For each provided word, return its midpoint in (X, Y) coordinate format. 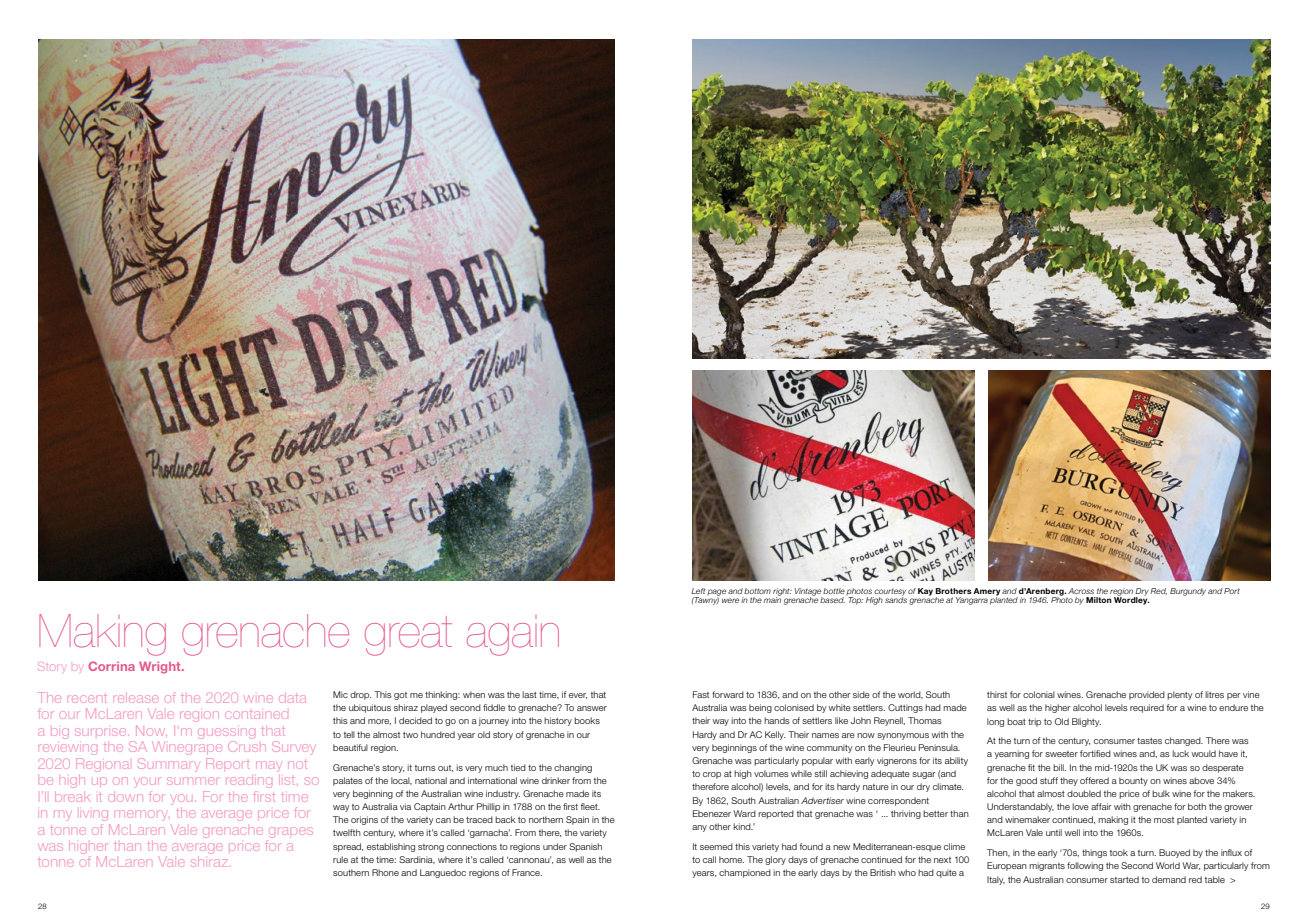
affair (1101, 806)
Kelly (775, 735)
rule (340, 859)
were (730, 600)
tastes (1149, 741)
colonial (1039, 694)
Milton (1099, 600)
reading (250, 782)
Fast (701, 694)
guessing (228, 733)
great (408, 636)
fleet (590, 806)
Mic (340, 694)
